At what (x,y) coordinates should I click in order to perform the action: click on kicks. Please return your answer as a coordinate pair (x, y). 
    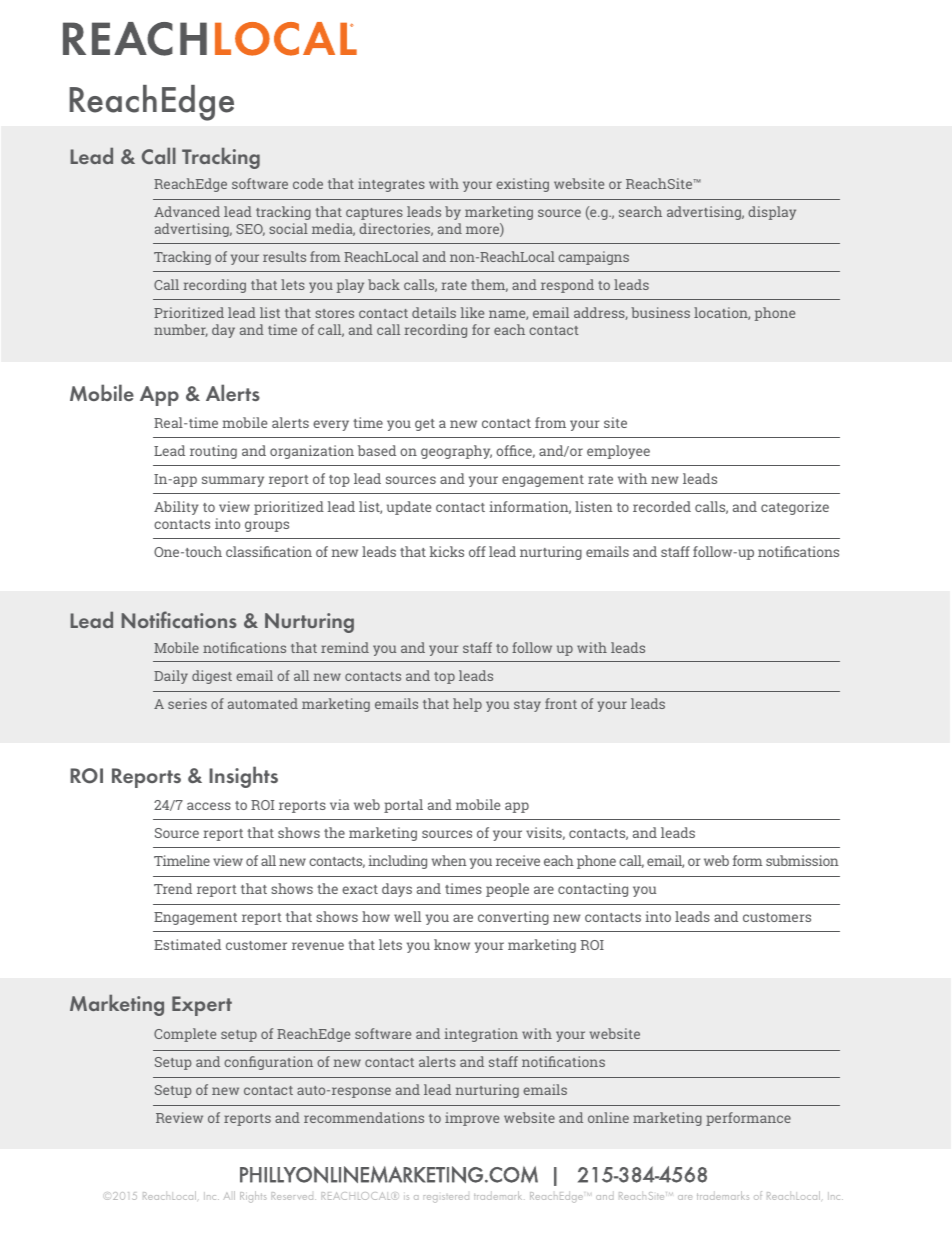
    Looking at the image, I should click on (447, 551).
